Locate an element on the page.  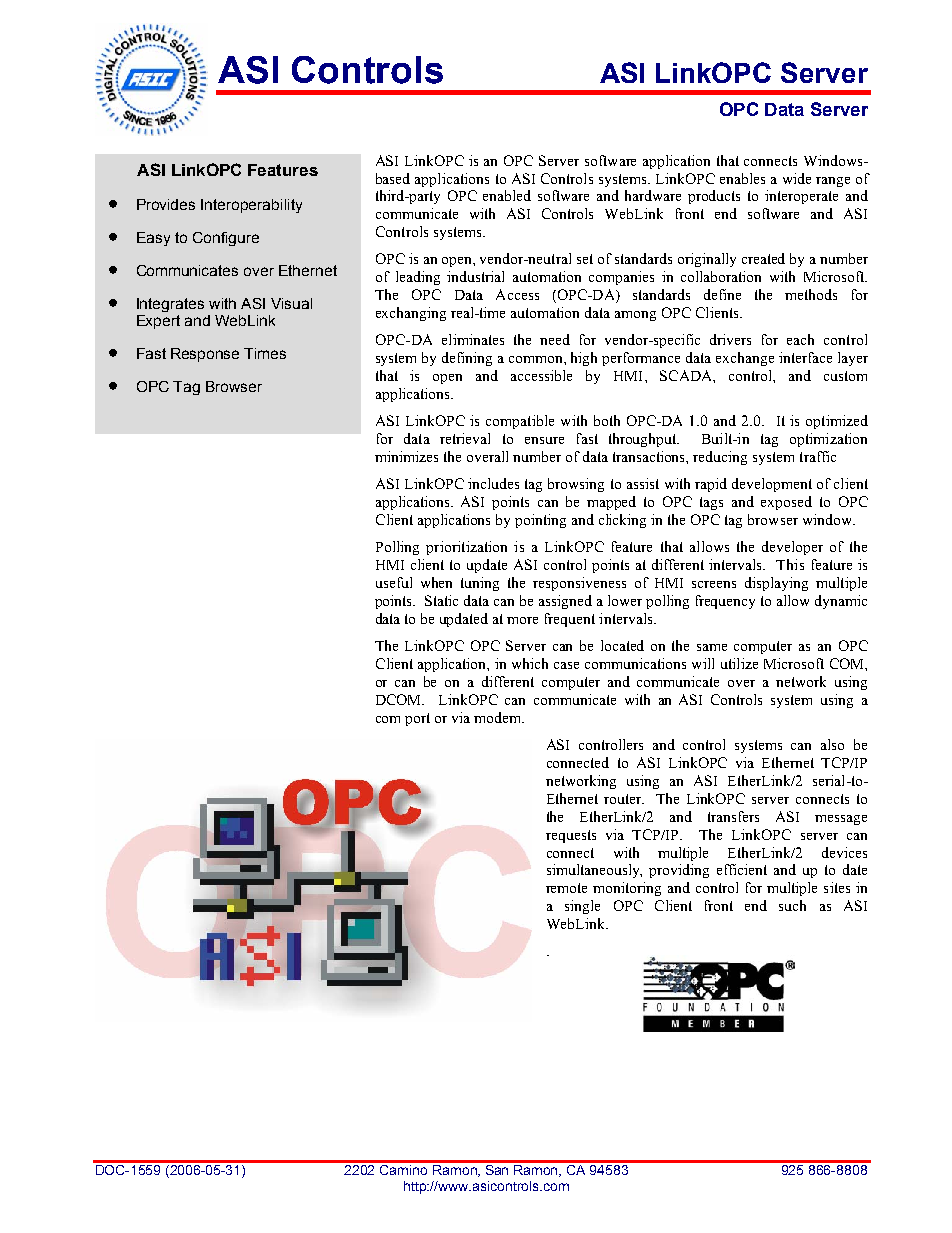
utilize is located at coordinates (739, 663).
